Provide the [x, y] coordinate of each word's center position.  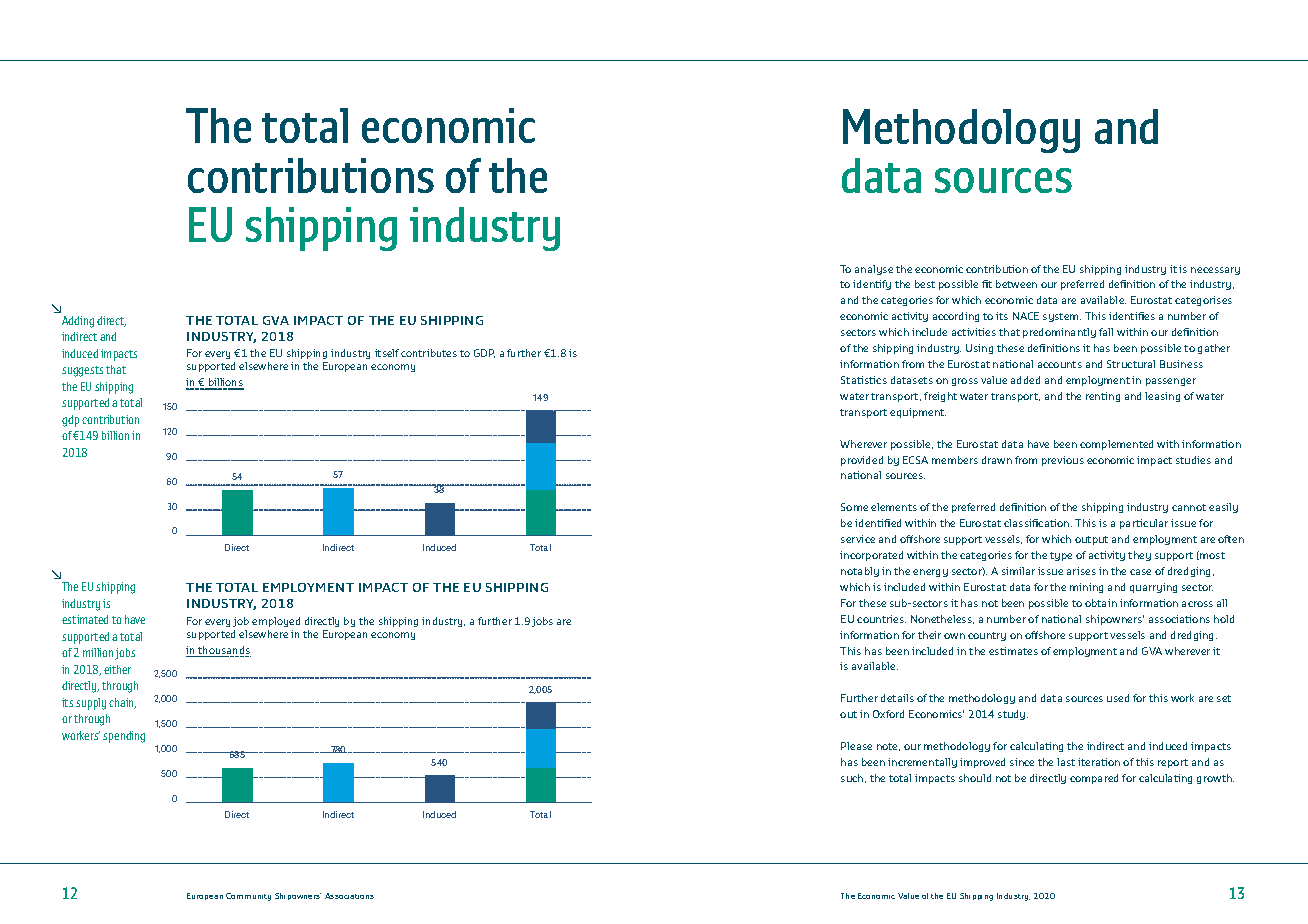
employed [276, 622]
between [1016, 284]
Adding [78, 322]
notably [860, 572]
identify [872, 285]
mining [1086, 588]
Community [248, 897]
